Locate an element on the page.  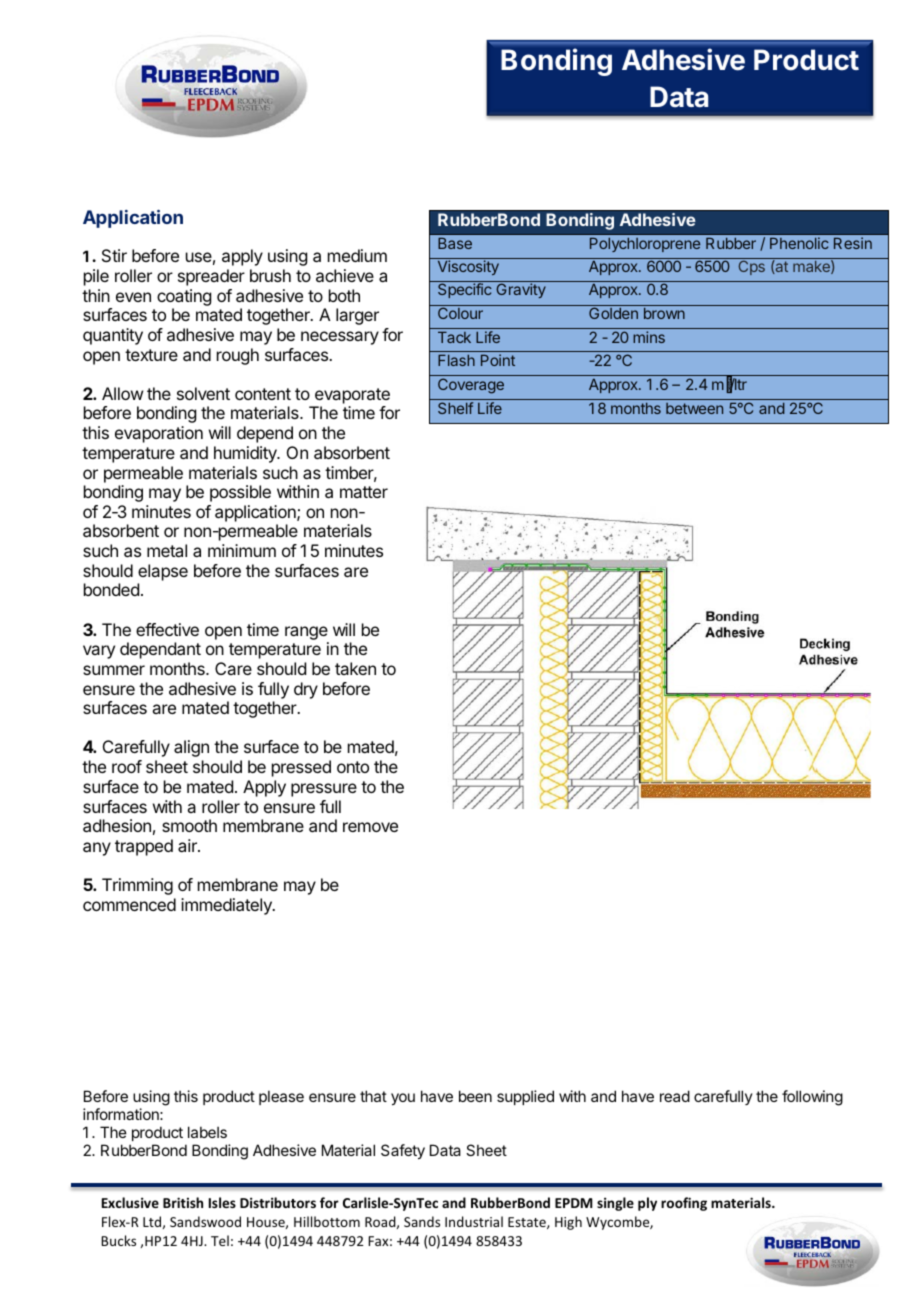
onto is located at coordinates (353, 767).
